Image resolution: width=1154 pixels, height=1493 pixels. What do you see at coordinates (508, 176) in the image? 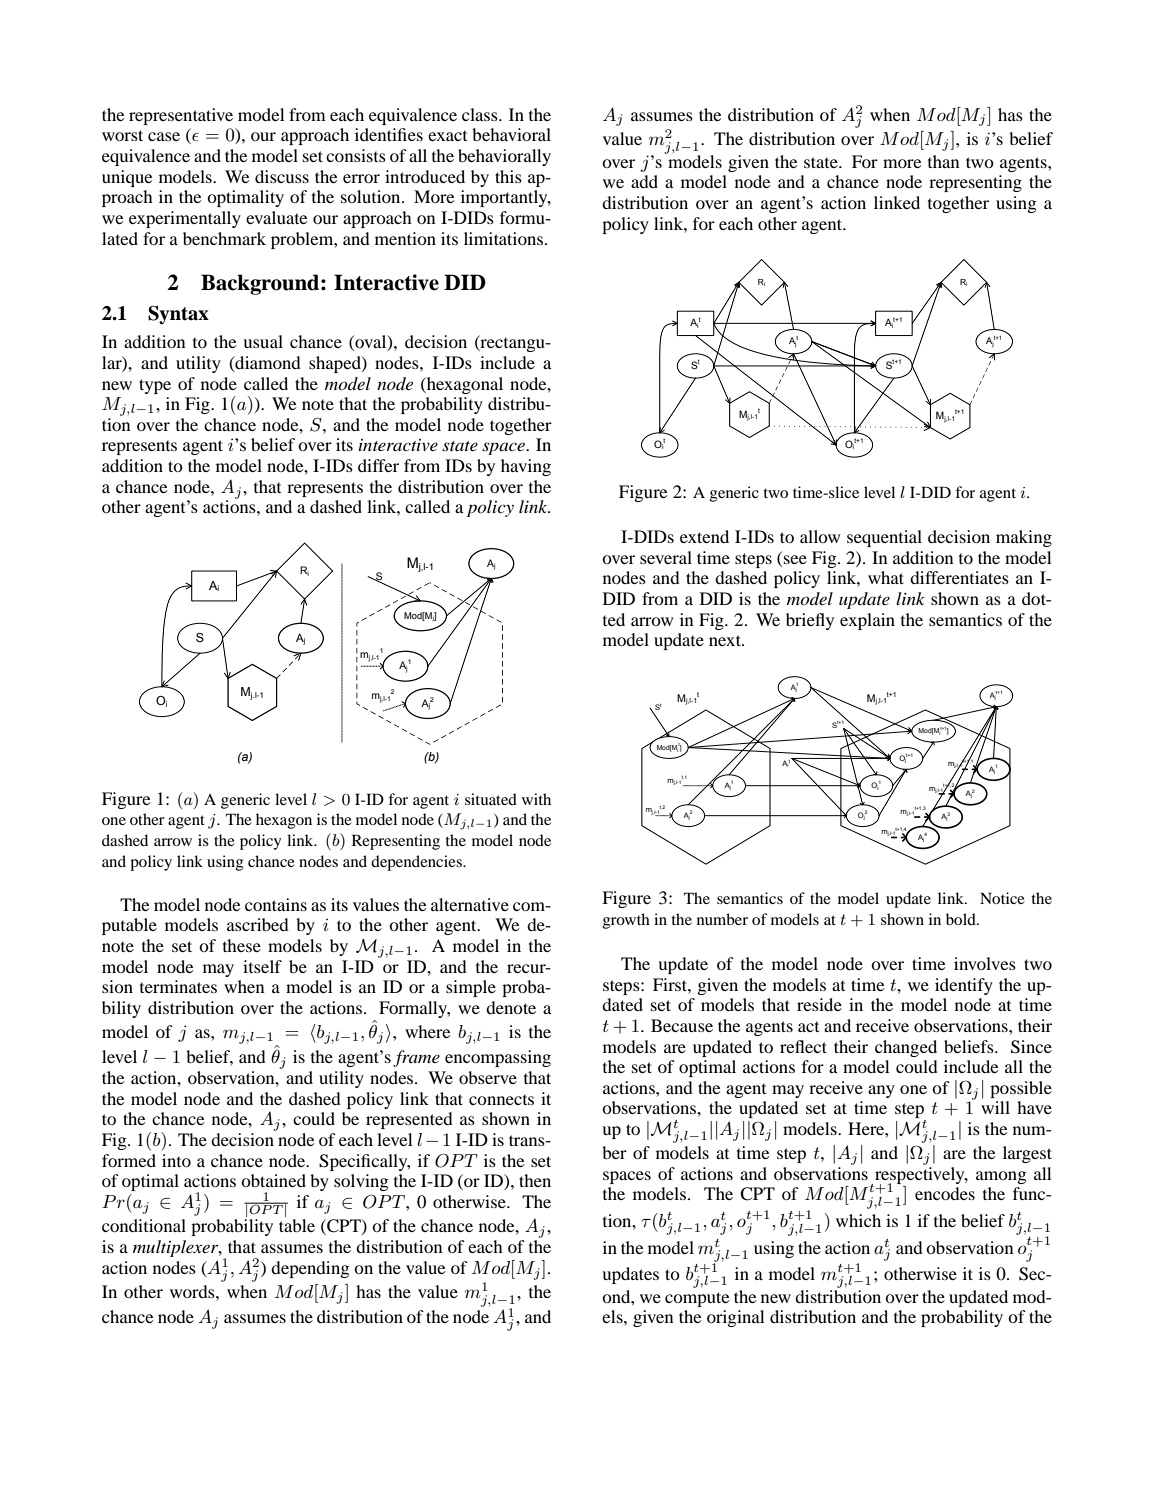
I see `this` at bounding box center [508, 176].
